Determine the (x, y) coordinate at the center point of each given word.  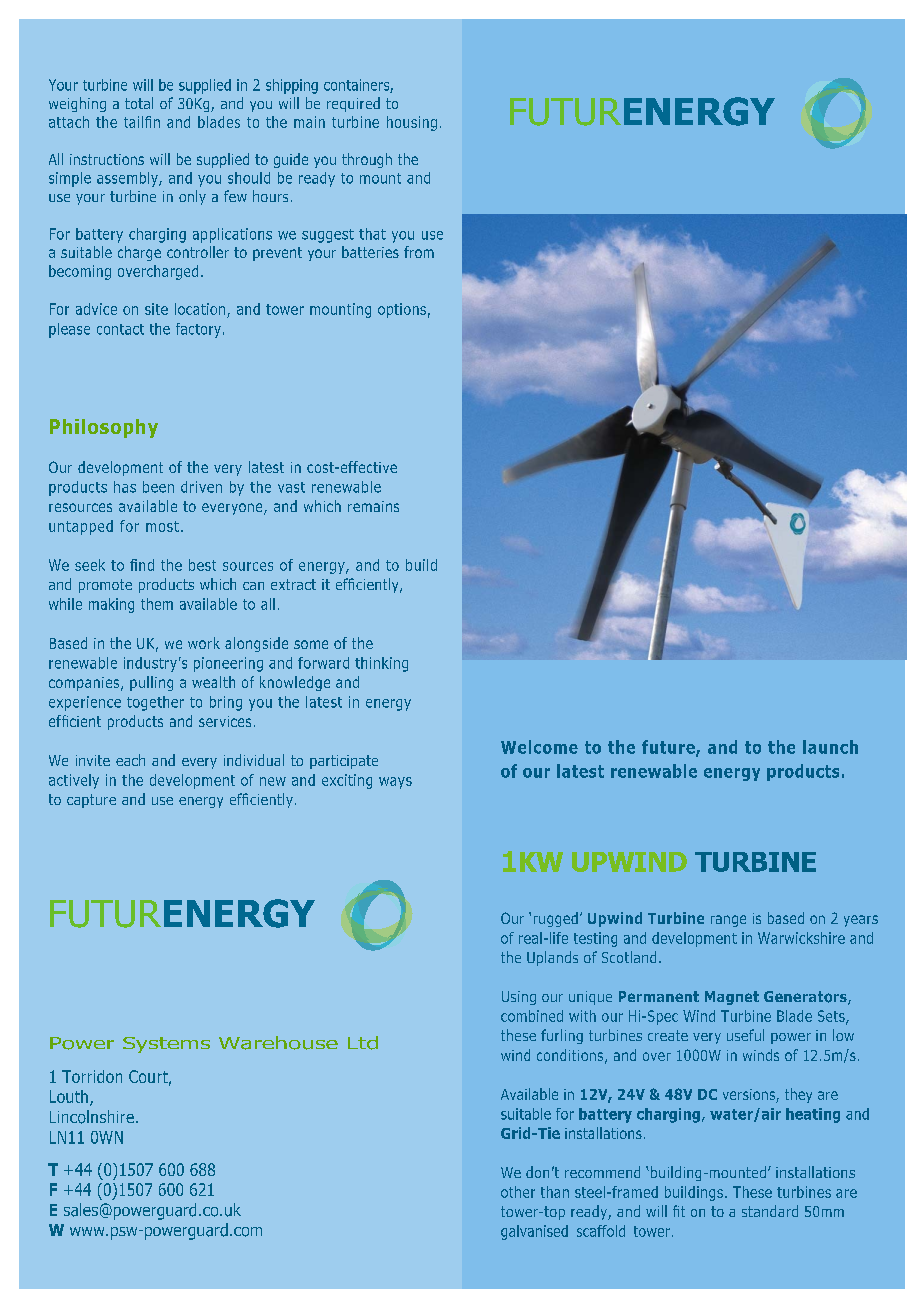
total (139, 103)
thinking (381, 664)
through (367, 160)
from (419, 252)
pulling (151, 683)
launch (830, 747)
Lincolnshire (92, 1117)
